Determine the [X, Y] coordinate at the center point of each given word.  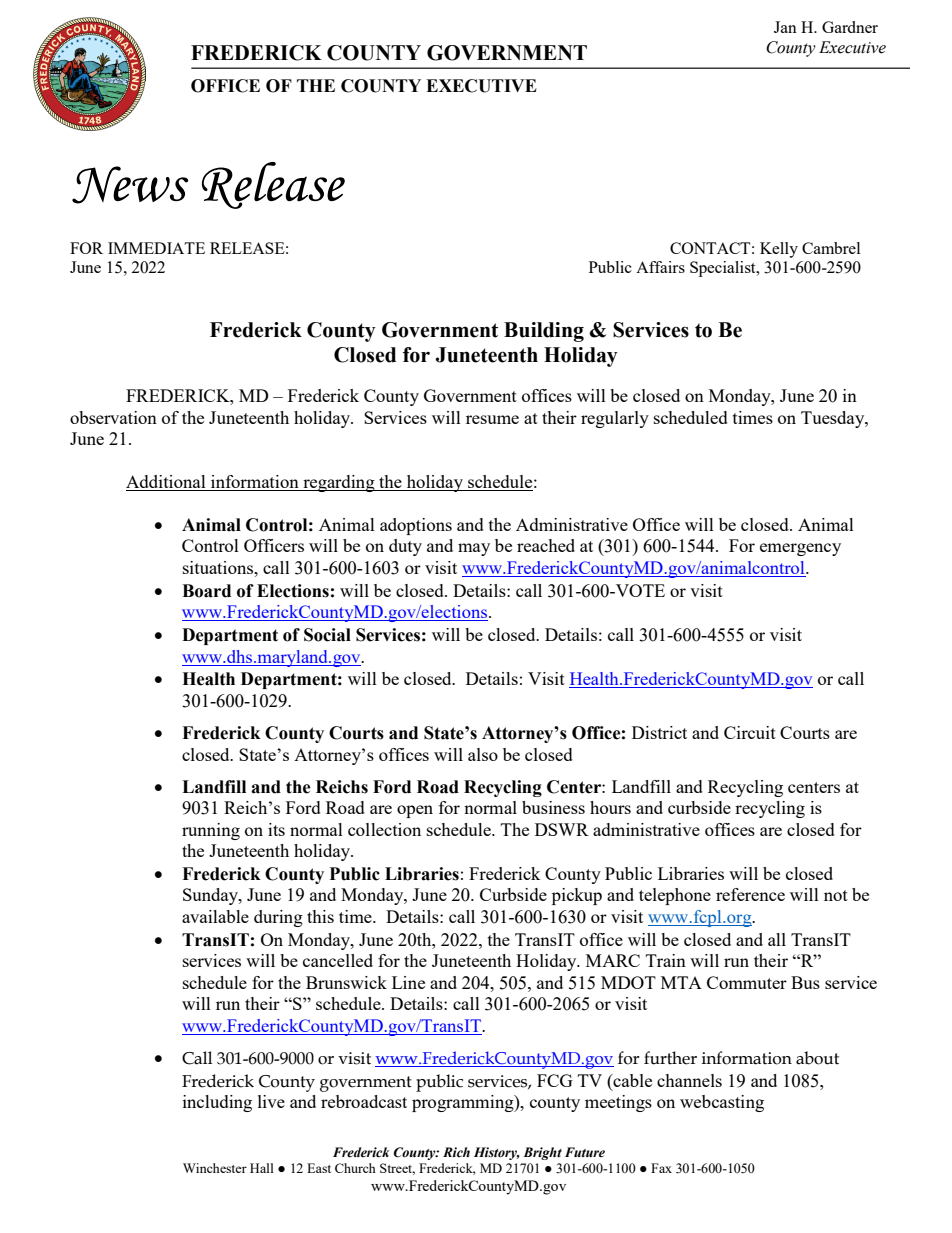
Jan [785, 27]
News [130, 185]
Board [206, 591]
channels [689, 1080]
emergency [800, 549]
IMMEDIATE [156, 248]
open [415, 811]
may [474, 549]
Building [544, 332]
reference [750, 894]
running [211, 831]
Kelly [779, 250]
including [217, 1103]
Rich [456, 1152]
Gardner [850, 27]
